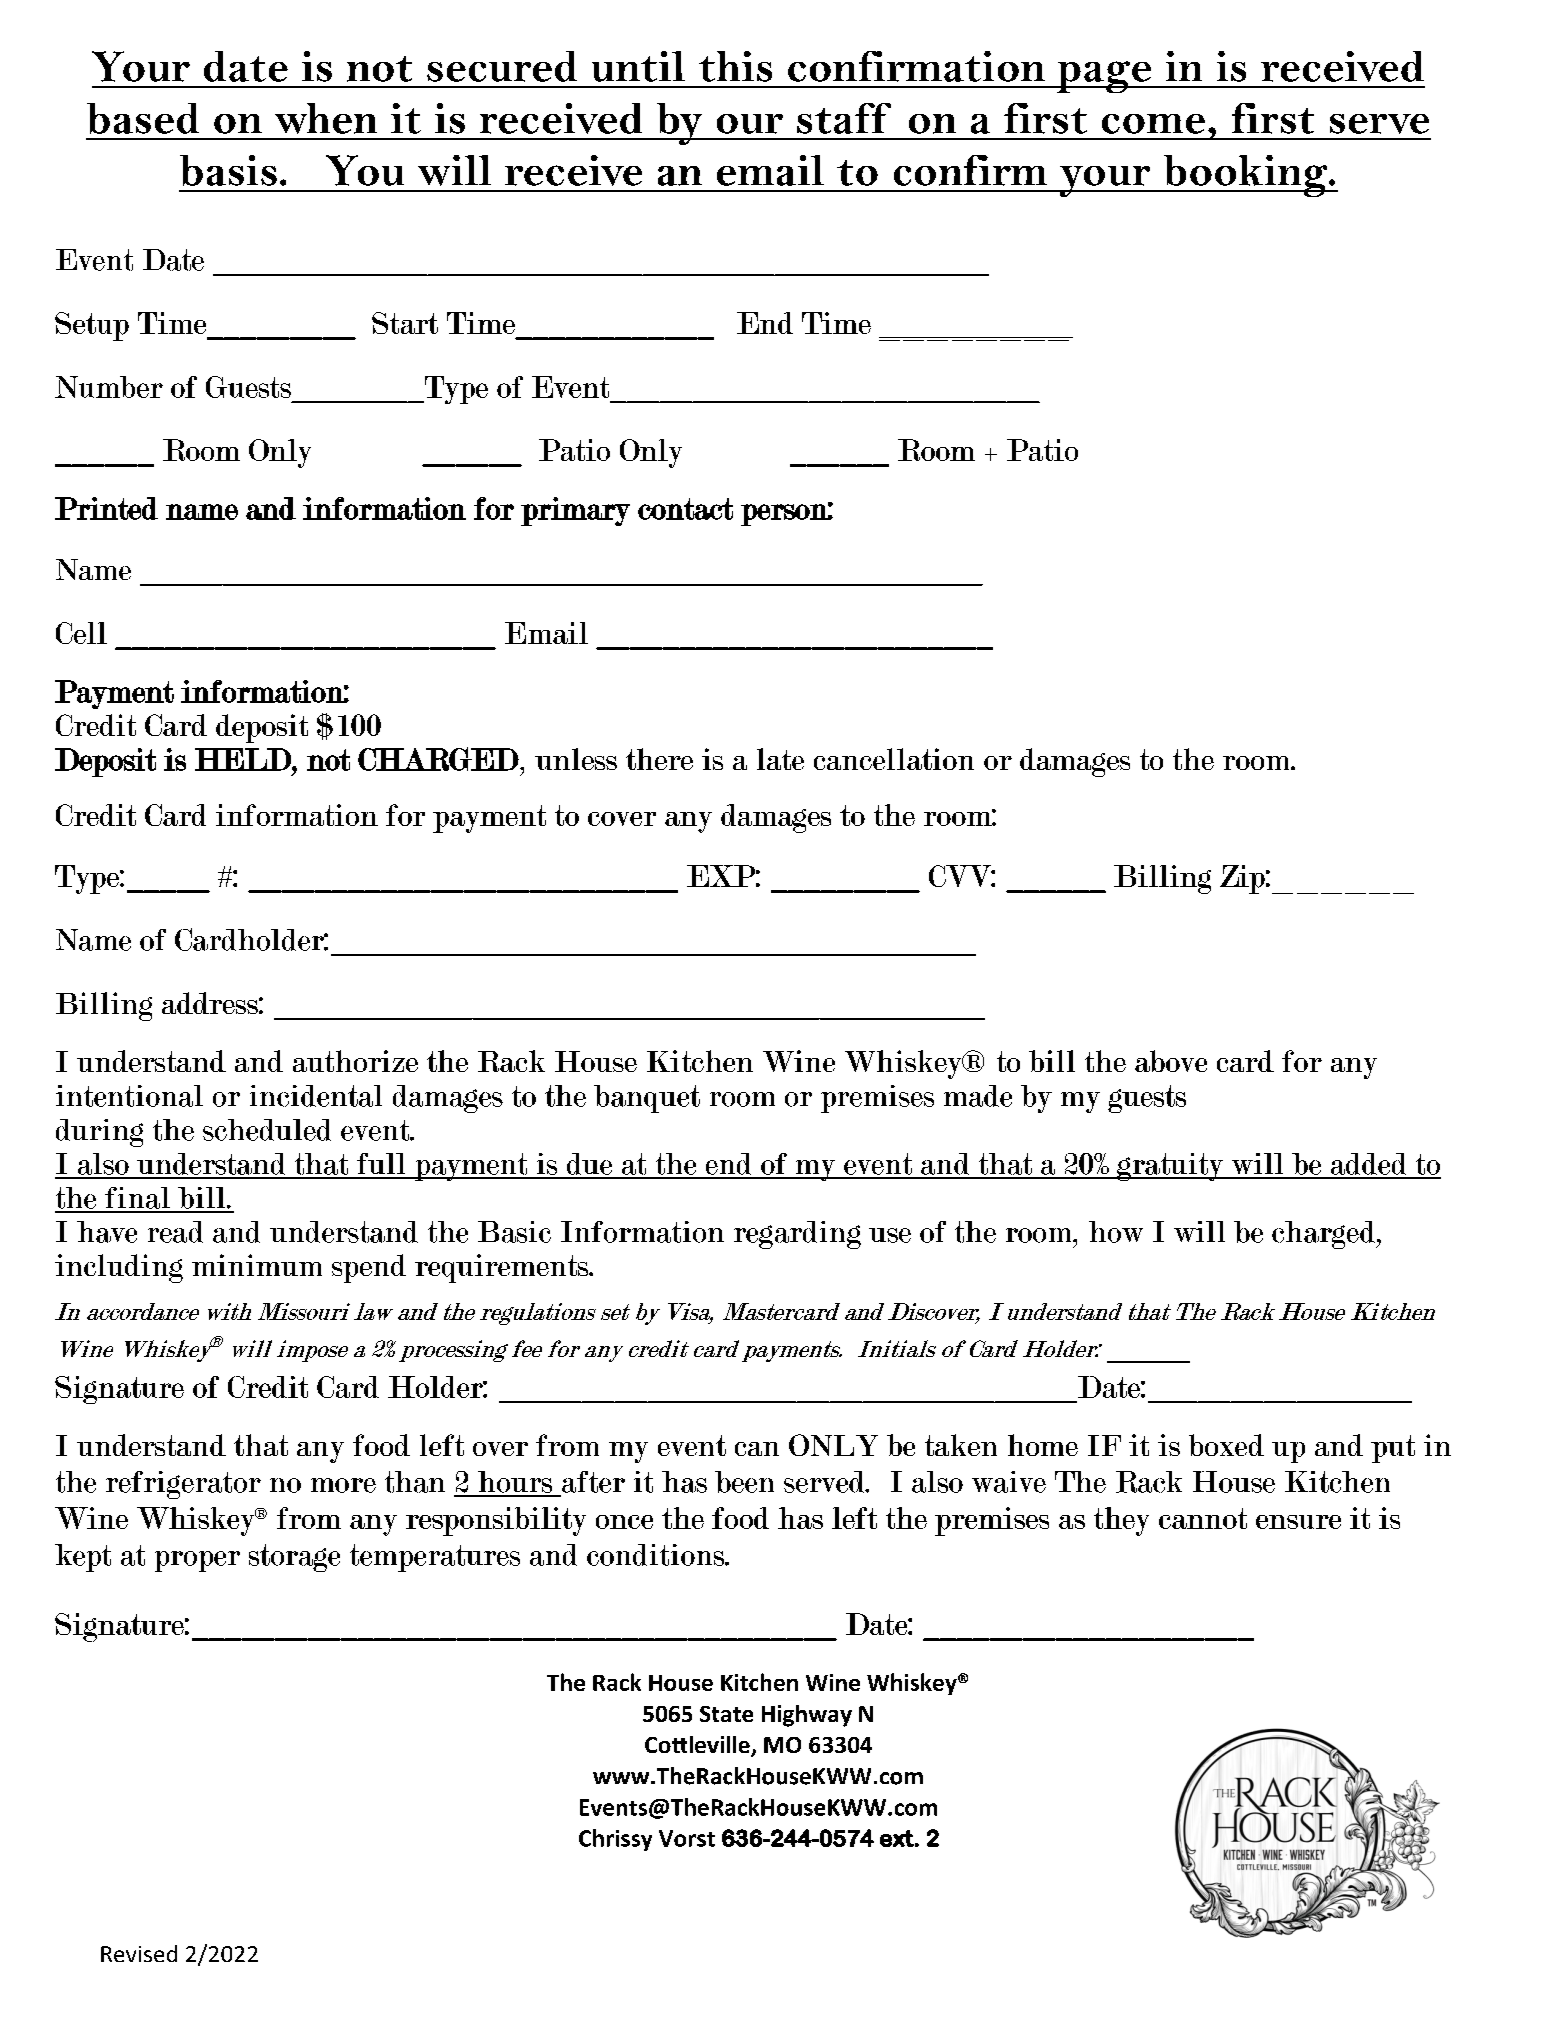  I want to click on Chrissy, so click(615, 1840).
